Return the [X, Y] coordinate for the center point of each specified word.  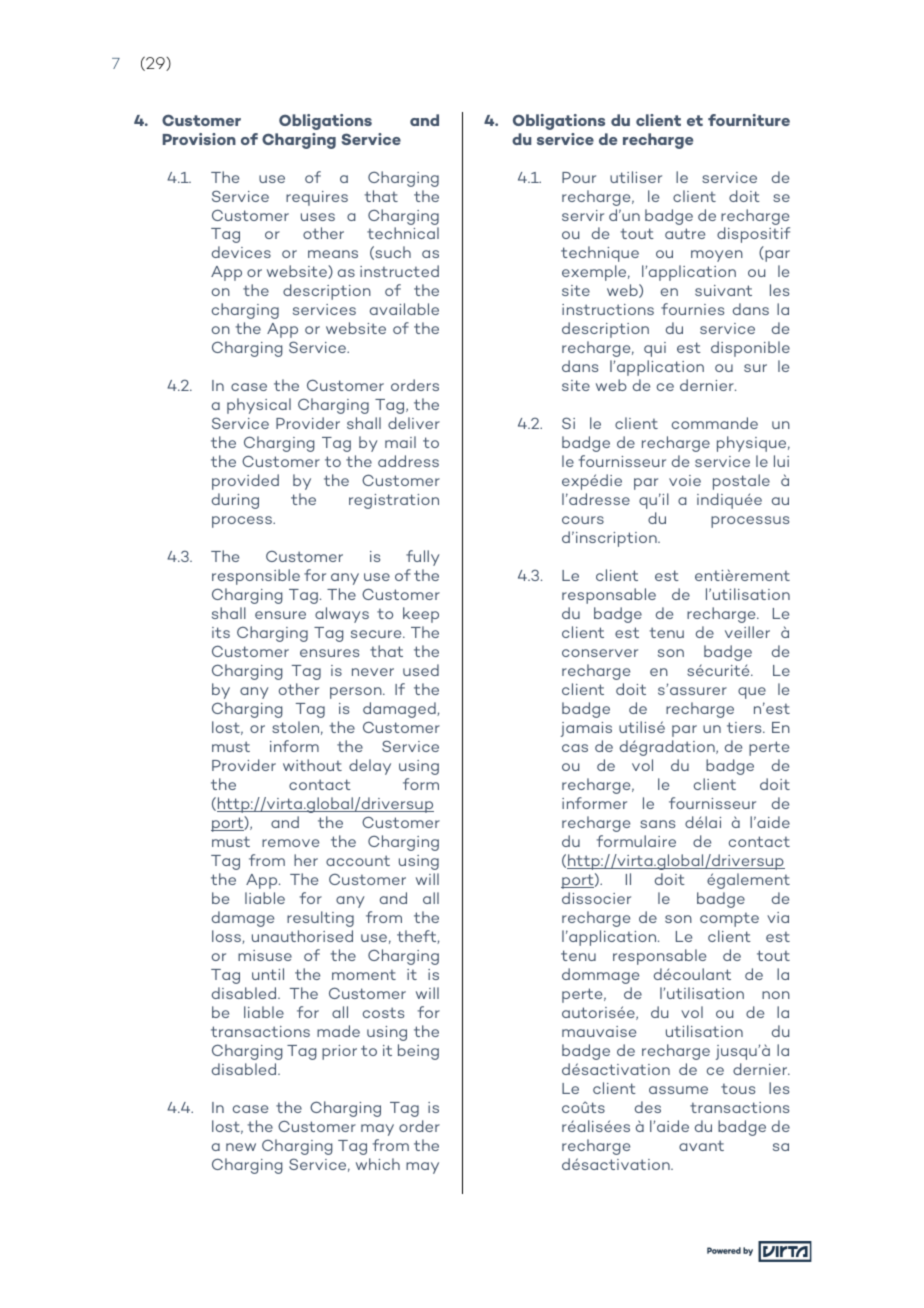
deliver [414, 423]
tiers [745, 727]
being [418, 1052]
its [221, 632]
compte [729, 919]
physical [259, 406]
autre [685, 233]
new [241, 1147]
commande [715, 423]
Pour [579, 177]
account [358, 860]
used [421, 670]
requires [317, 198]
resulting [320, 919]
